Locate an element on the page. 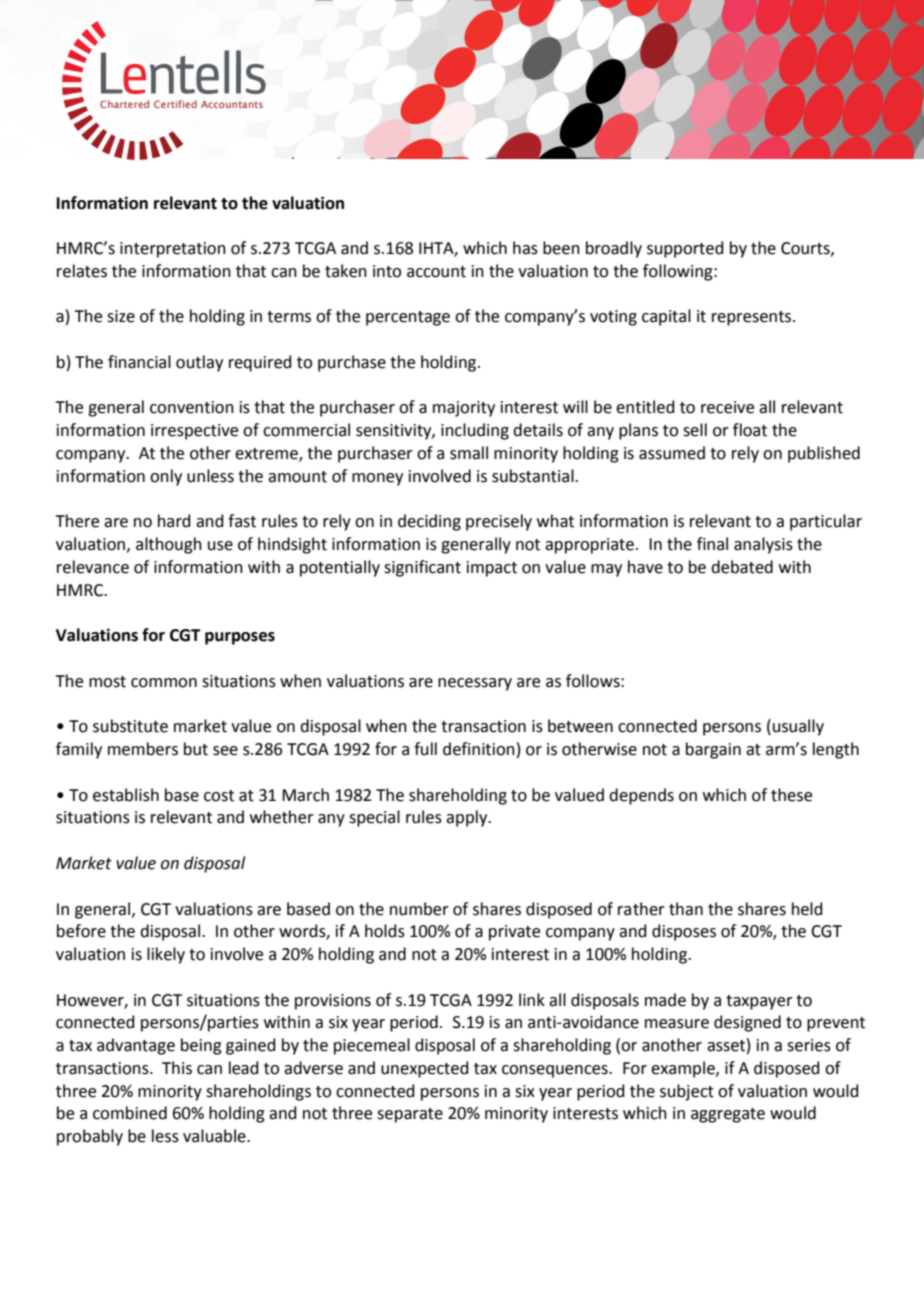 Image resolution: width=924 pixels, height=1309 pixels. these is located at coordinates (791, 795).
